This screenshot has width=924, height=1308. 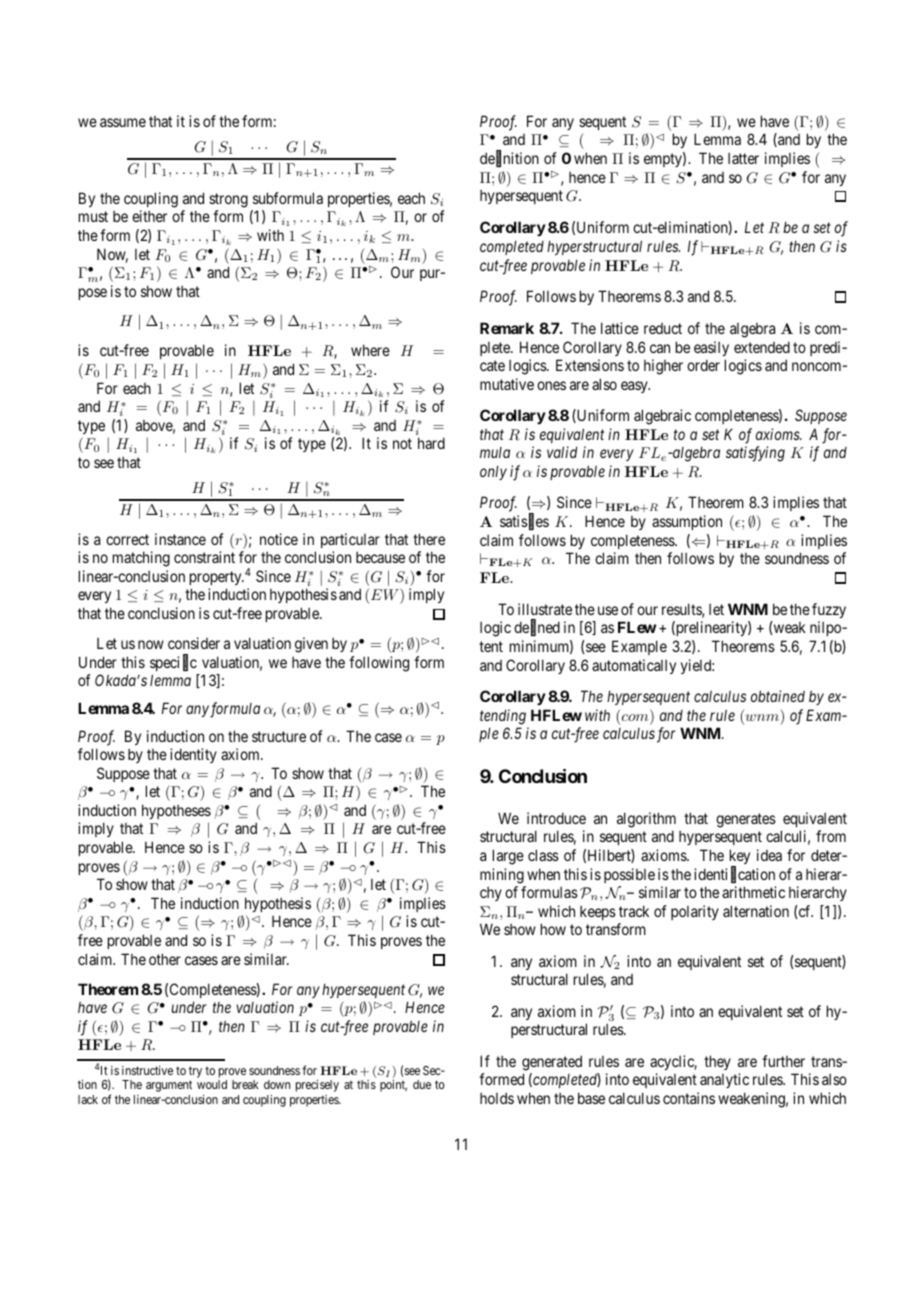 What do you see at coordinates (195, 1072) in the screenshot?
I see `try` at bounding box center [195, 1072].
